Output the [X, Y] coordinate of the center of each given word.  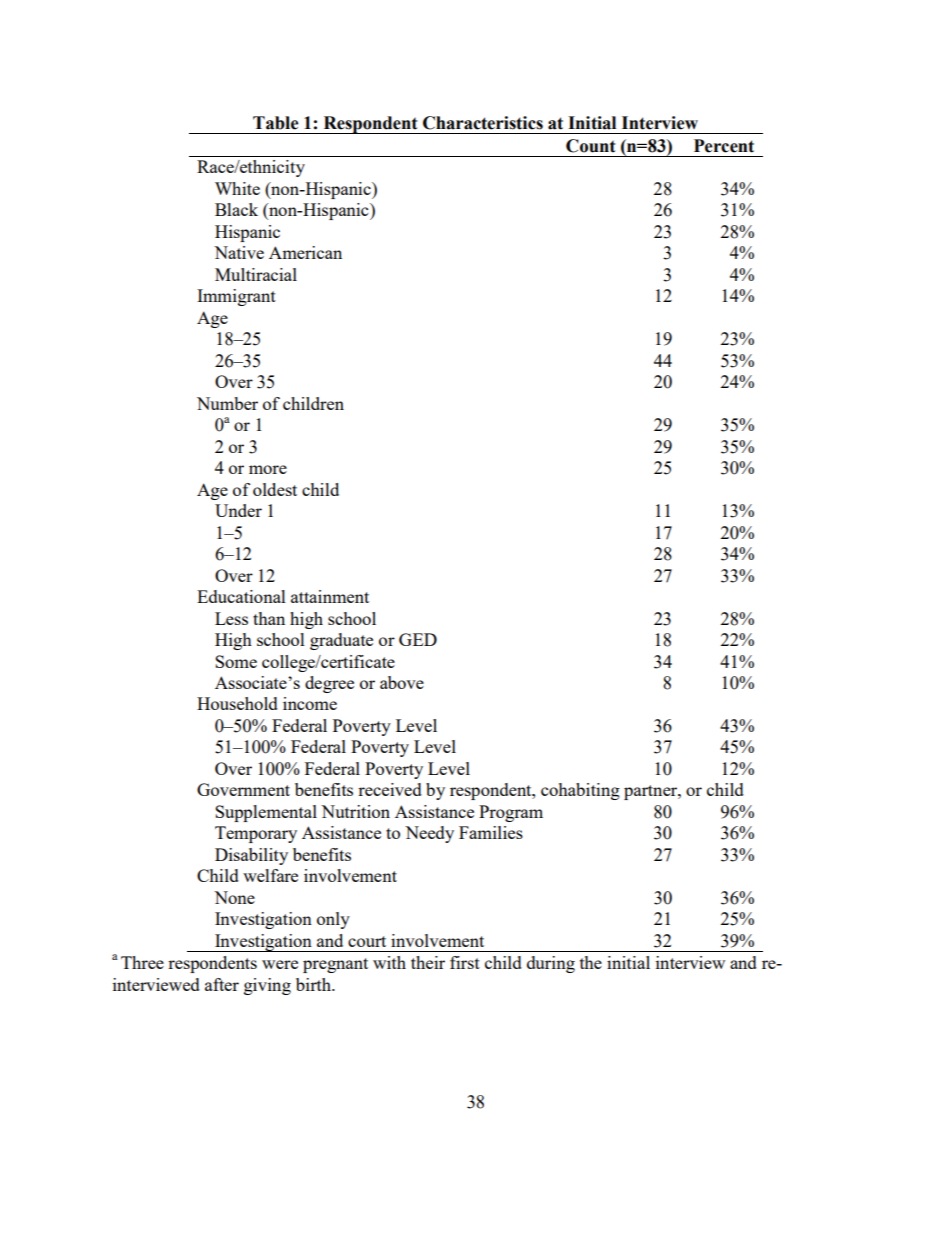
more [268, 469]
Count [590, 146]
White [237, 188]
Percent [724, 146]
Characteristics [483, 123]
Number [227, 403]
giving [267, 986]
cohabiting [580, 791]
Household [237, 703]
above [402, 682]
